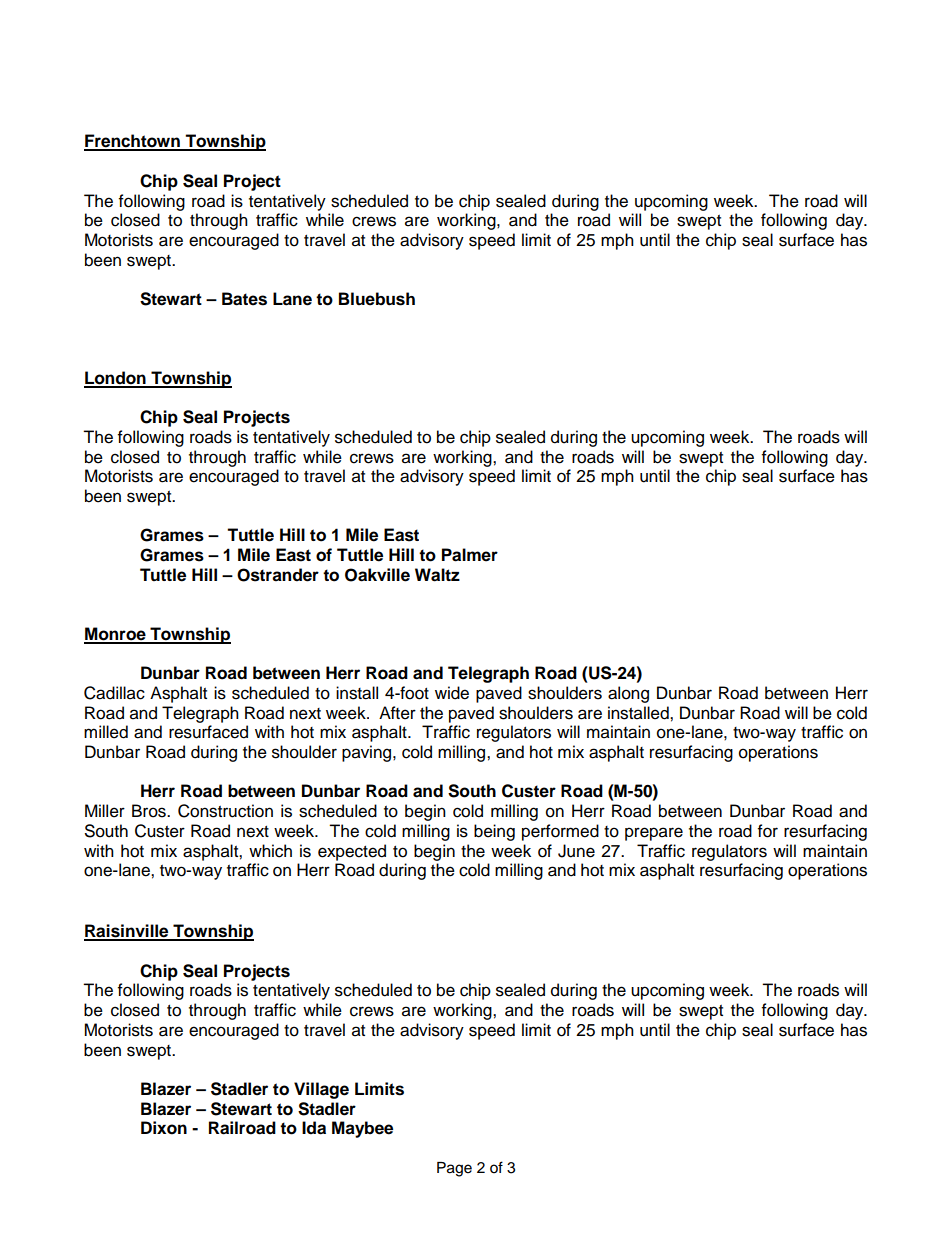 This screenshot has width=952, height=1233. What do you see at coordinates (368, 753) in the screenshot?
I see `paving` at bounding box center [368, 753].
